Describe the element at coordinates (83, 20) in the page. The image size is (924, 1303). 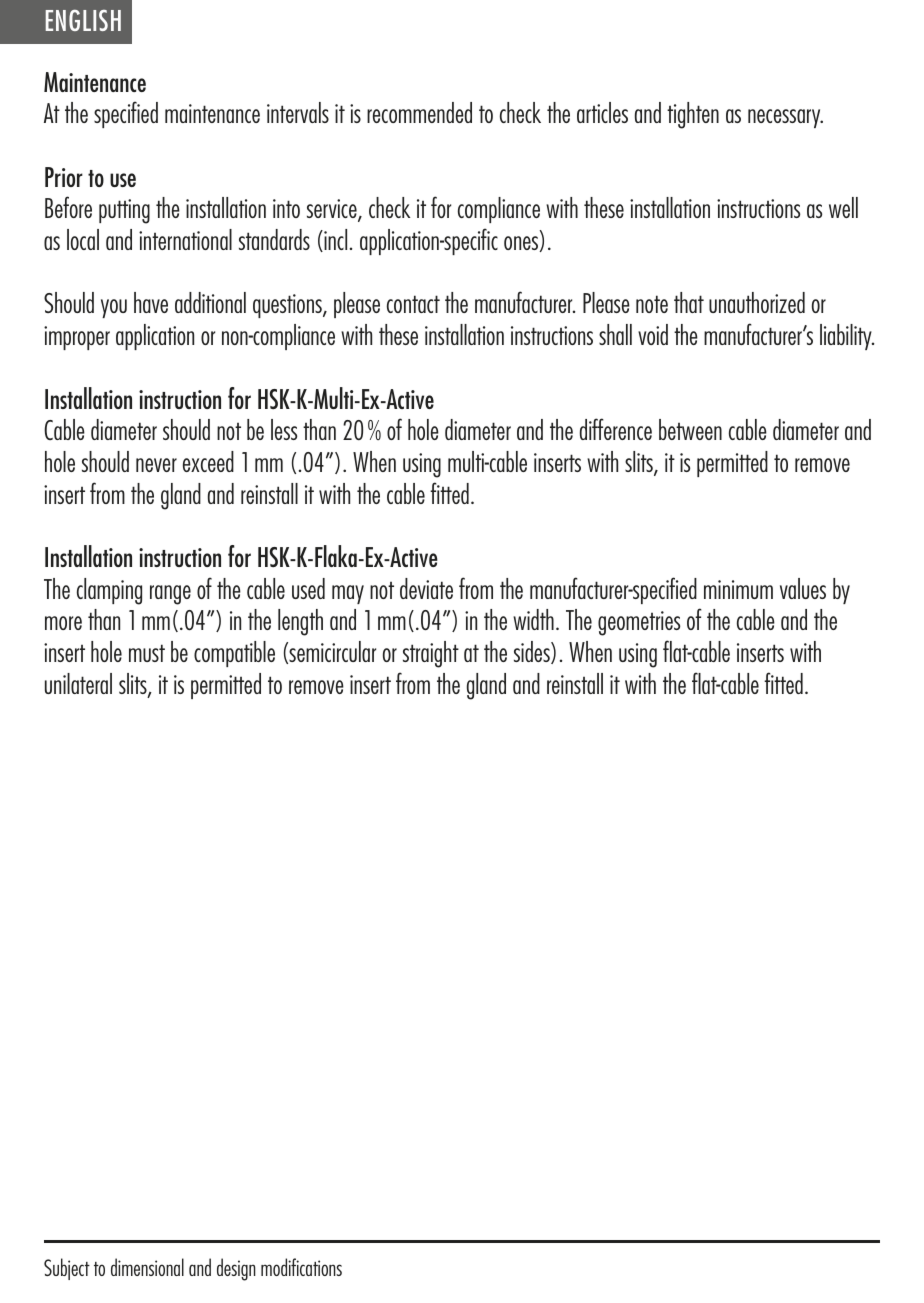
I see `ENGLISH` at that location.
